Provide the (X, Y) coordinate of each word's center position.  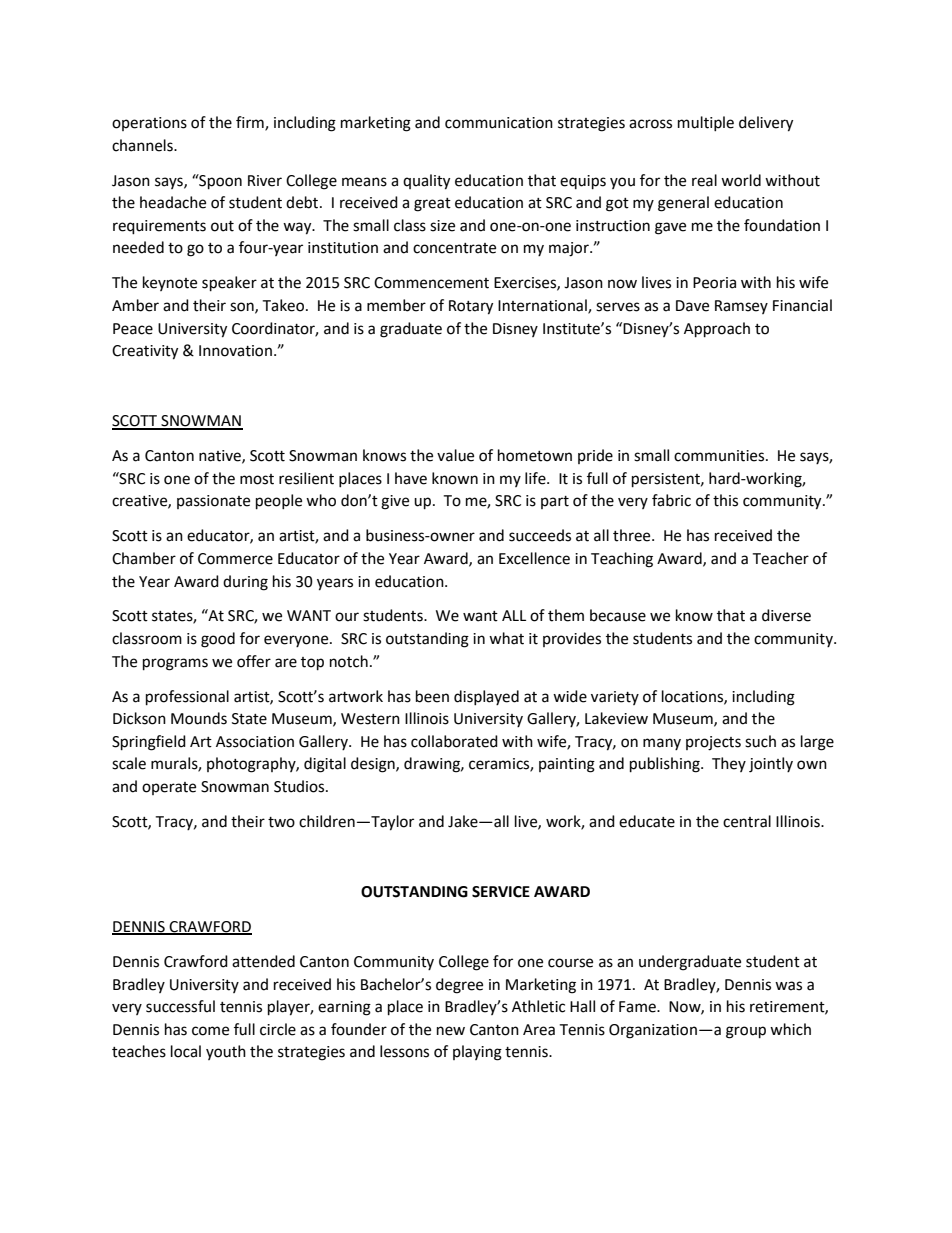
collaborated (454, 741)
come (210, 1031)
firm (251, 123)
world (741, 180)
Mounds (199, 718)
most (257, 479)
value (455, 455)
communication (499, 123)
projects (713, 743)
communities (720, 456)
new (451, 1031)
